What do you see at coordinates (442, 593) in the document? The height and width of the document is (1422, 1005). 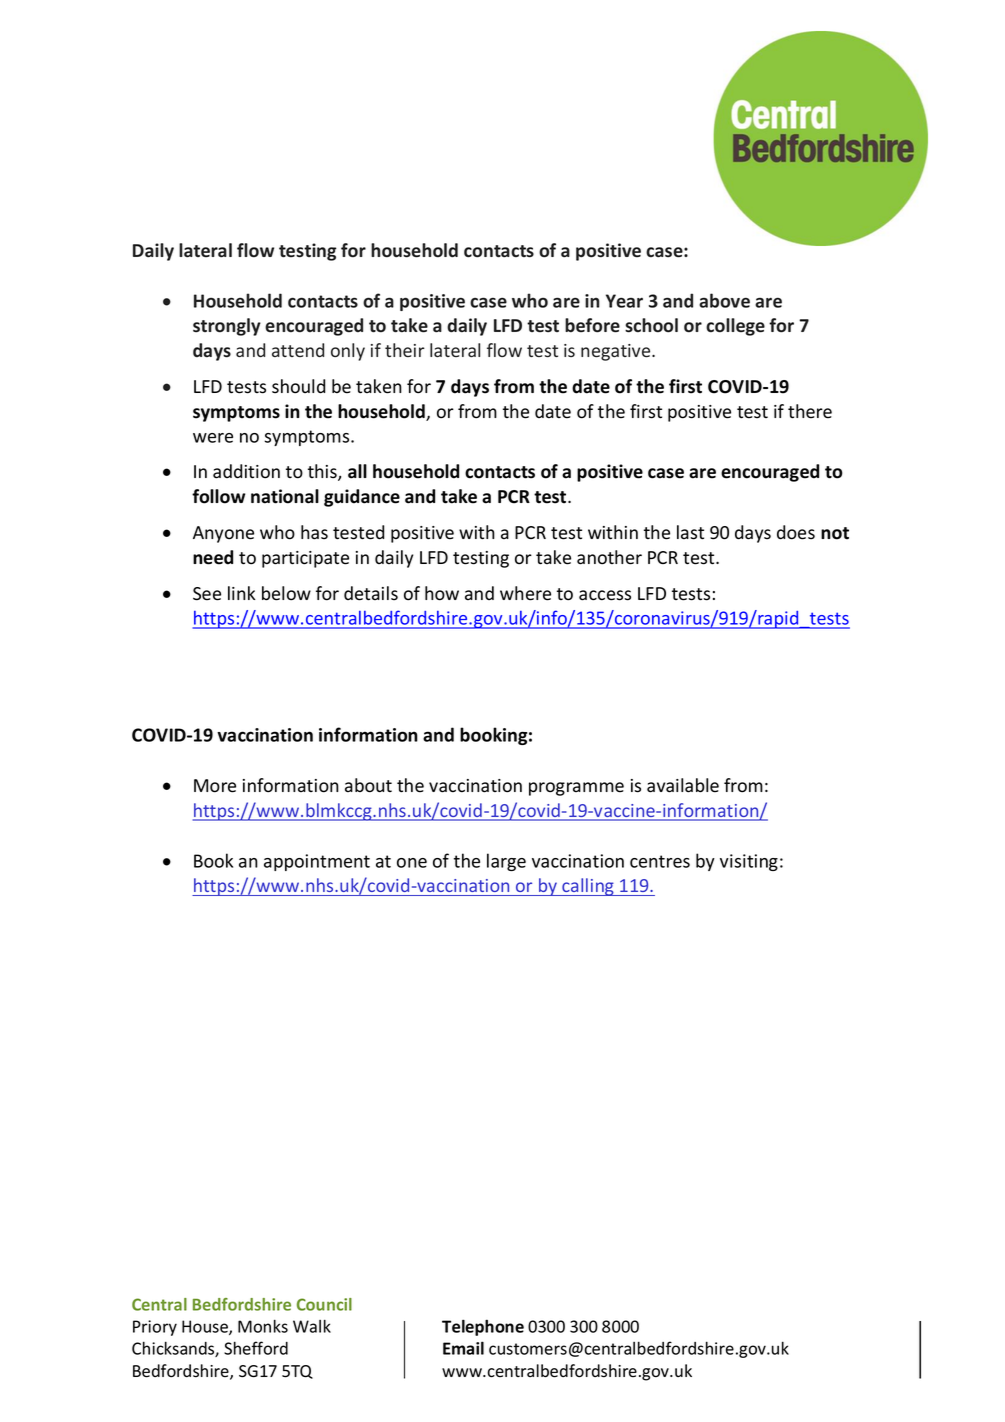 I see `how` at bounding box center [442, 593].
